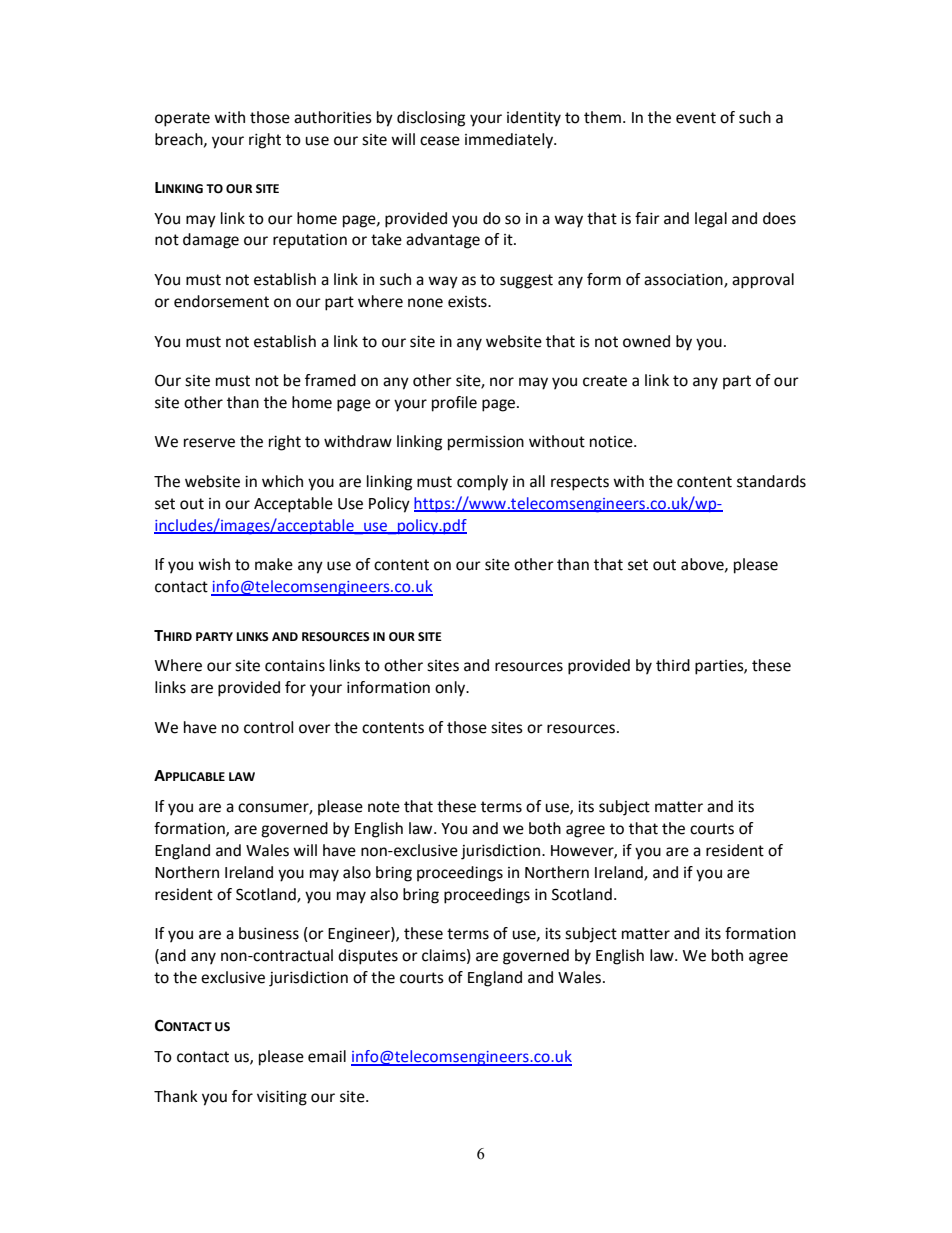  I want to click on standards, so click(771, 481).
